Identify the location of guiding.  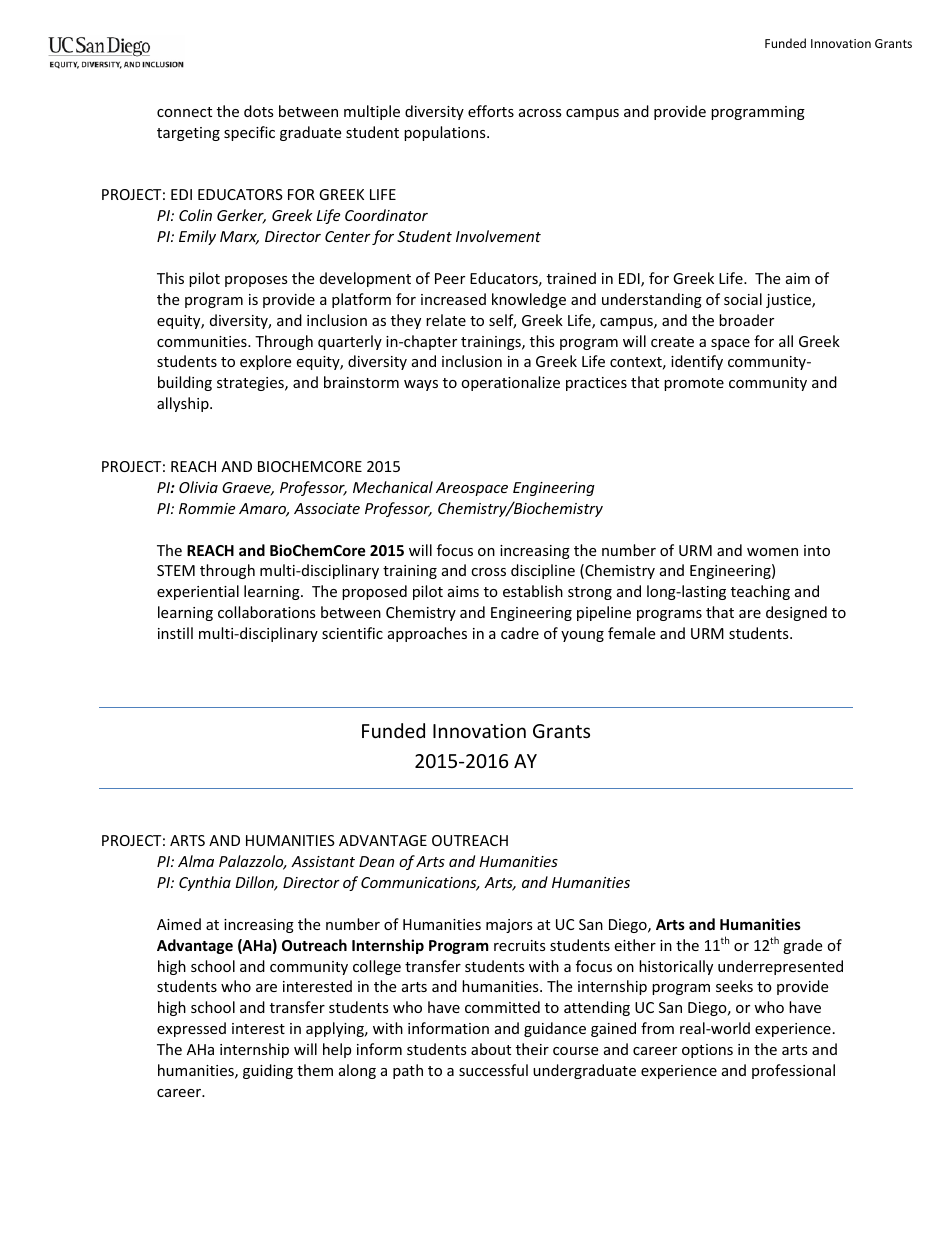
(268, 1071).
